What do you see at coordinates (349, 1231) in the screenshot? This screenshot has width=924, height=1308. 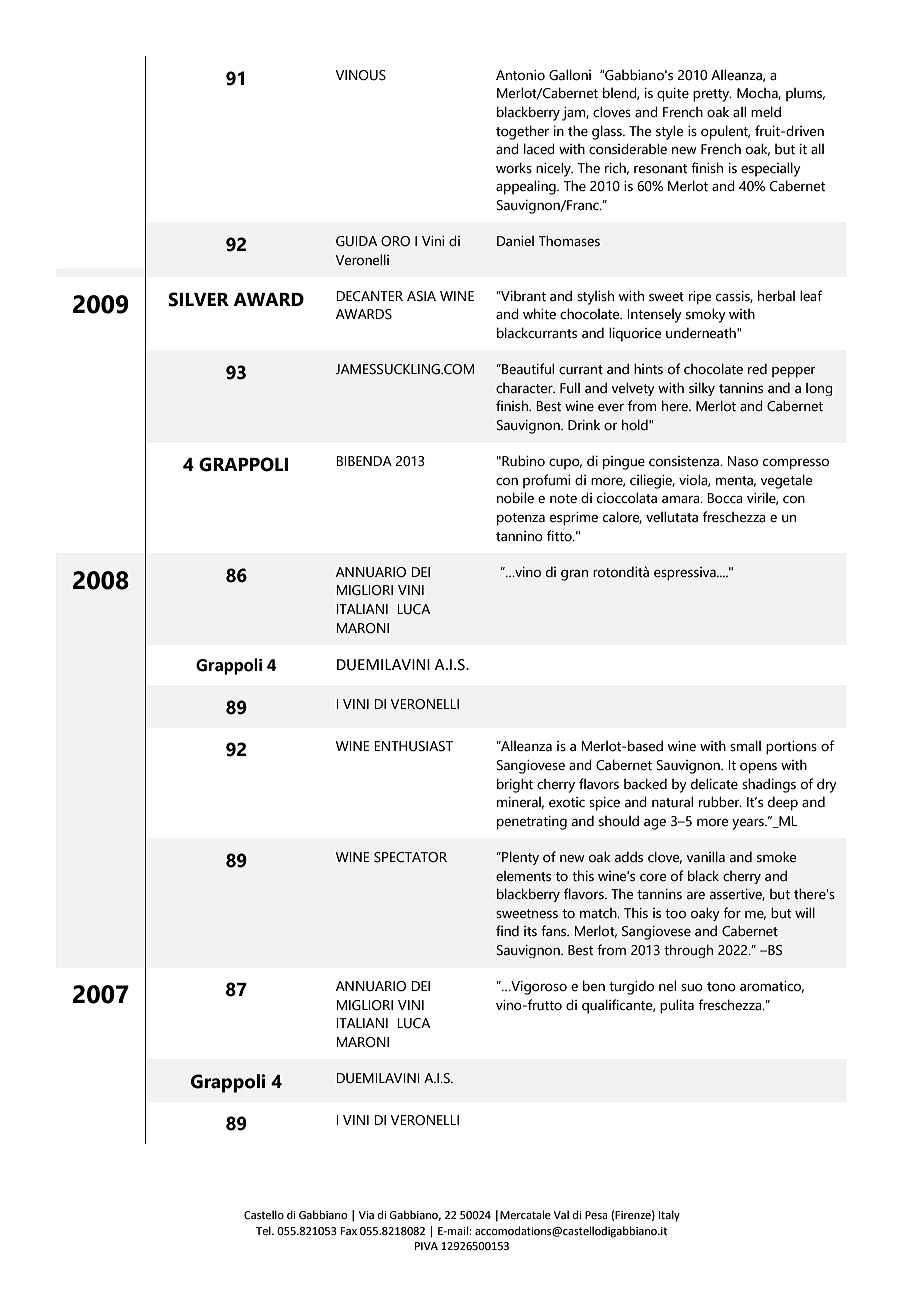 I see `Fax` at bounding box center [349, 1231].
